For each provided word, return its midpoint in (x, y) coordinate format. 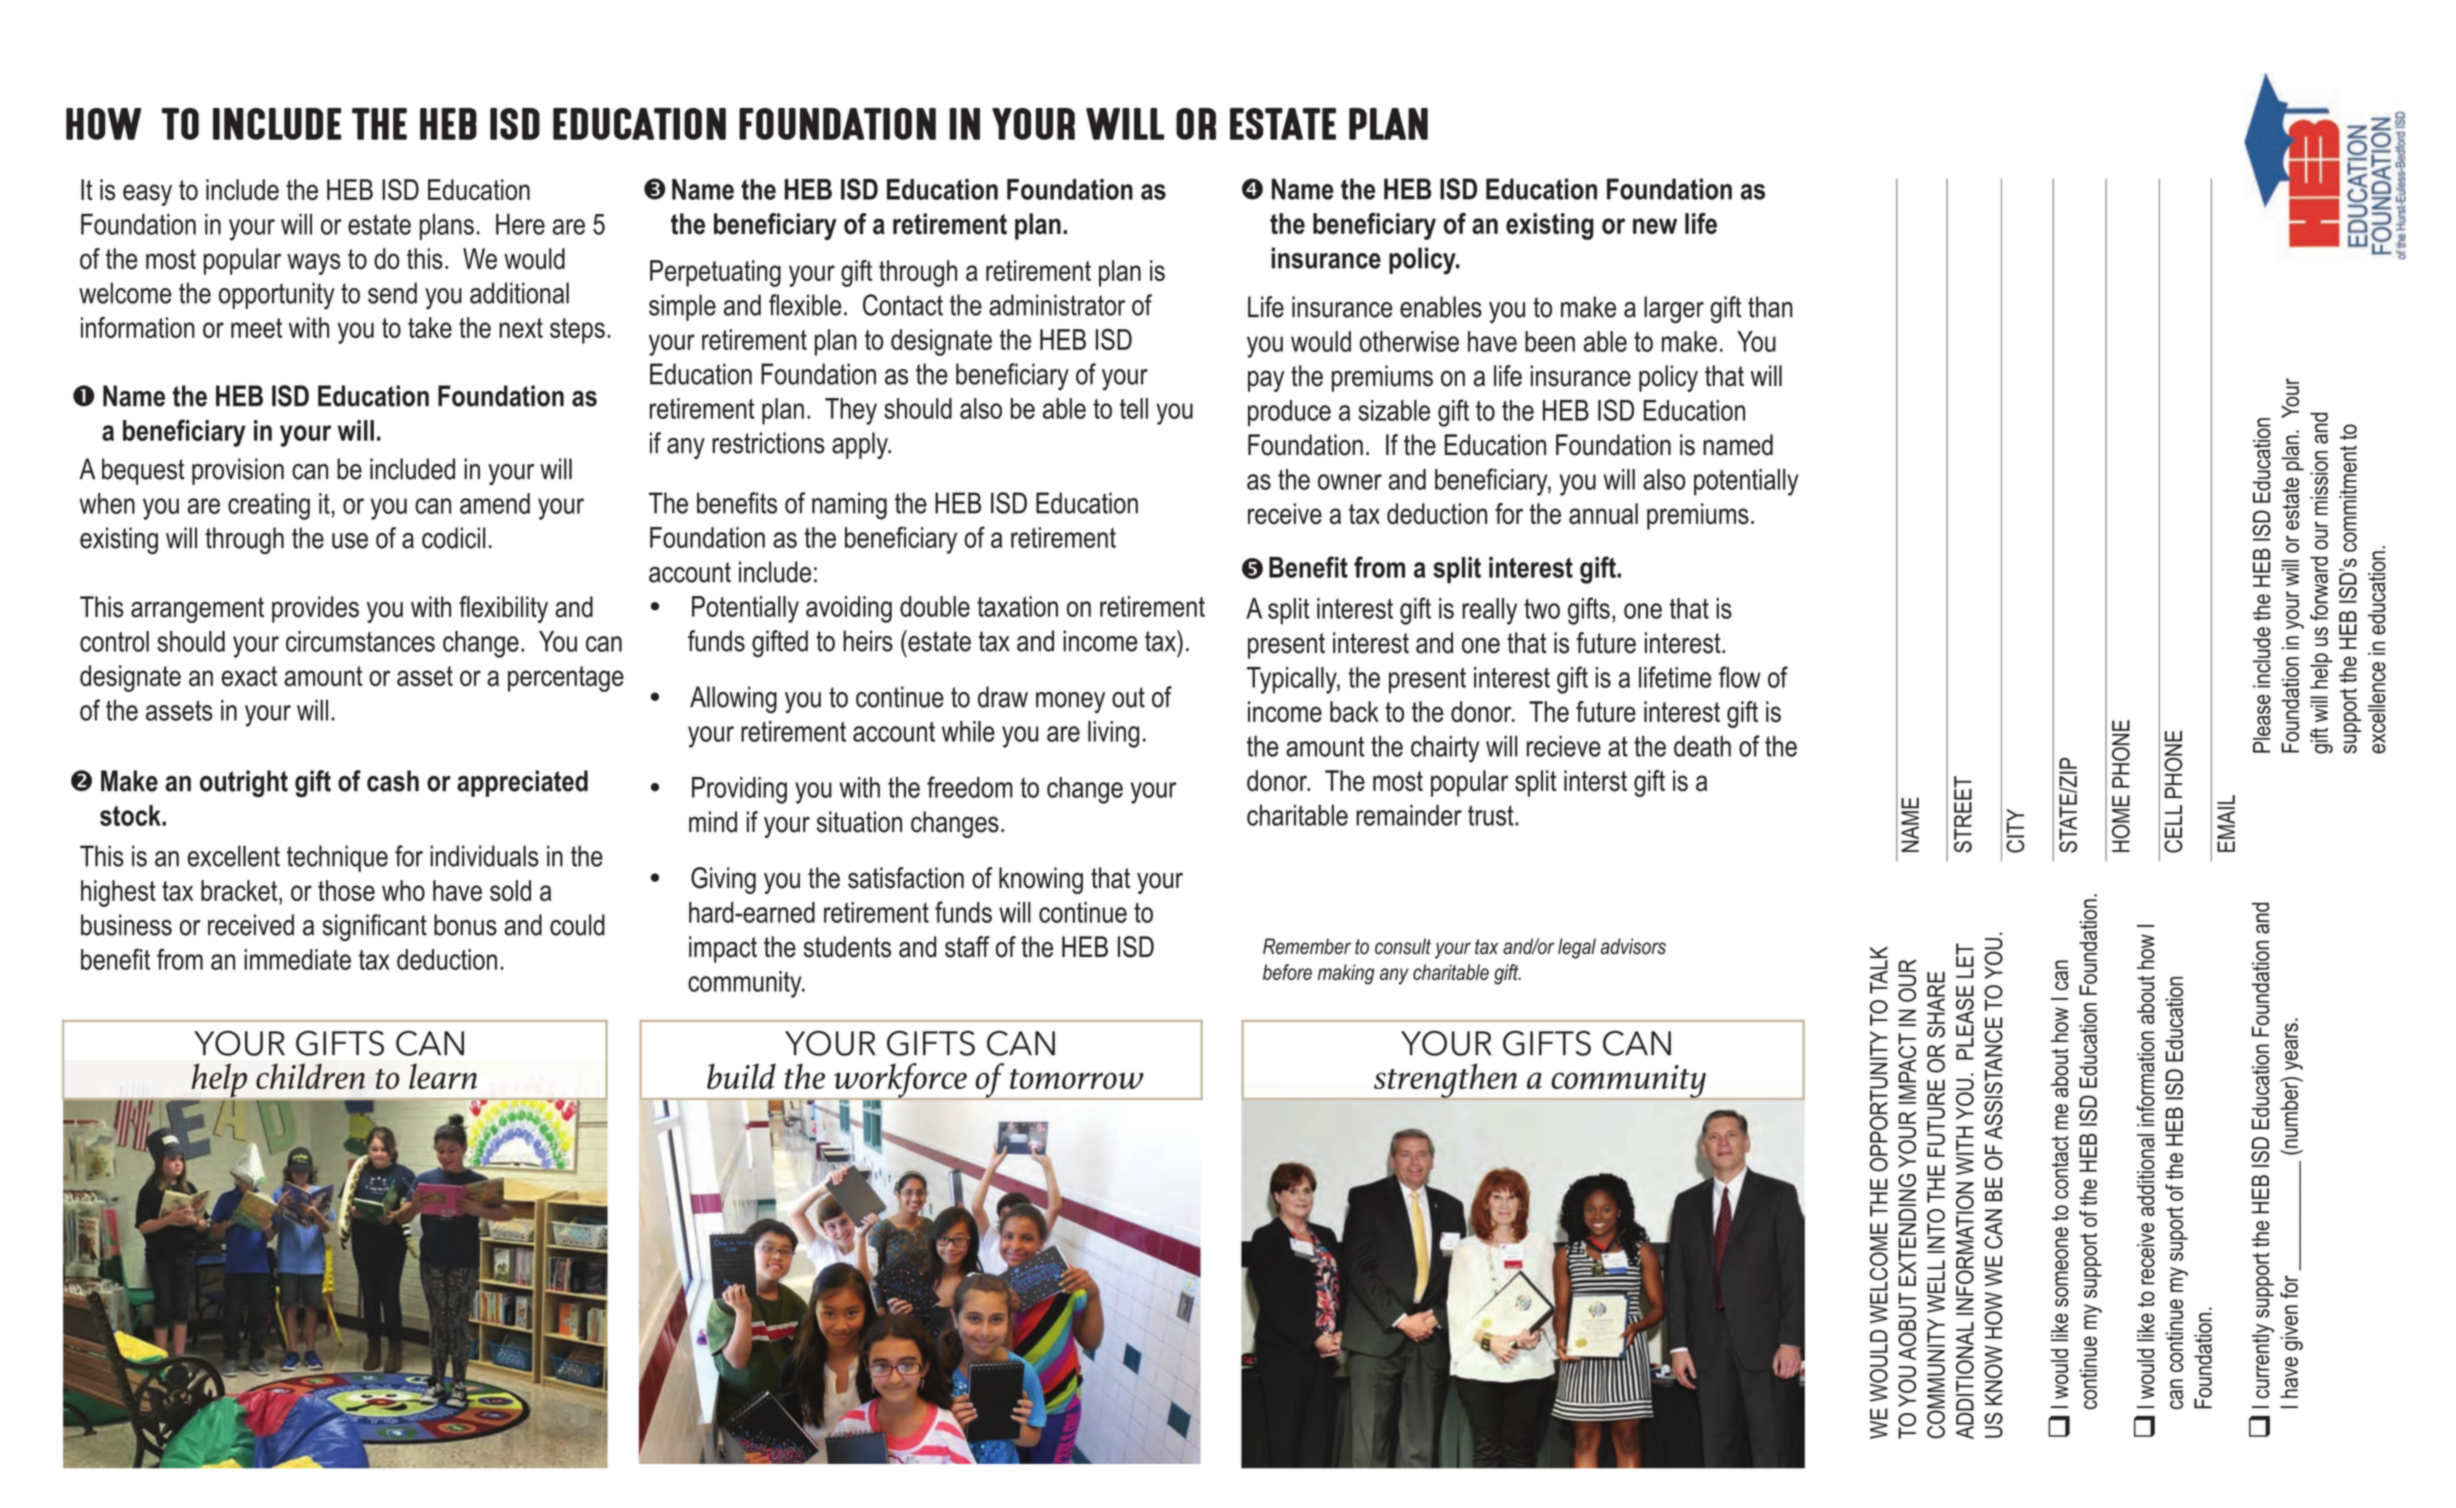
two (1542, 609)
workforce (900, 1081)
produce (1289, 413)
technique (337, 858)
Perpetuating (715, 273)
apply (861, 445)
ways (314, 264)
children (310, 1076)
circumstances (360, 641)
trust (1492, 815)
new (1655, 226)
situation (859, 822)
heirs (868, 641)
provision (238, 471)
